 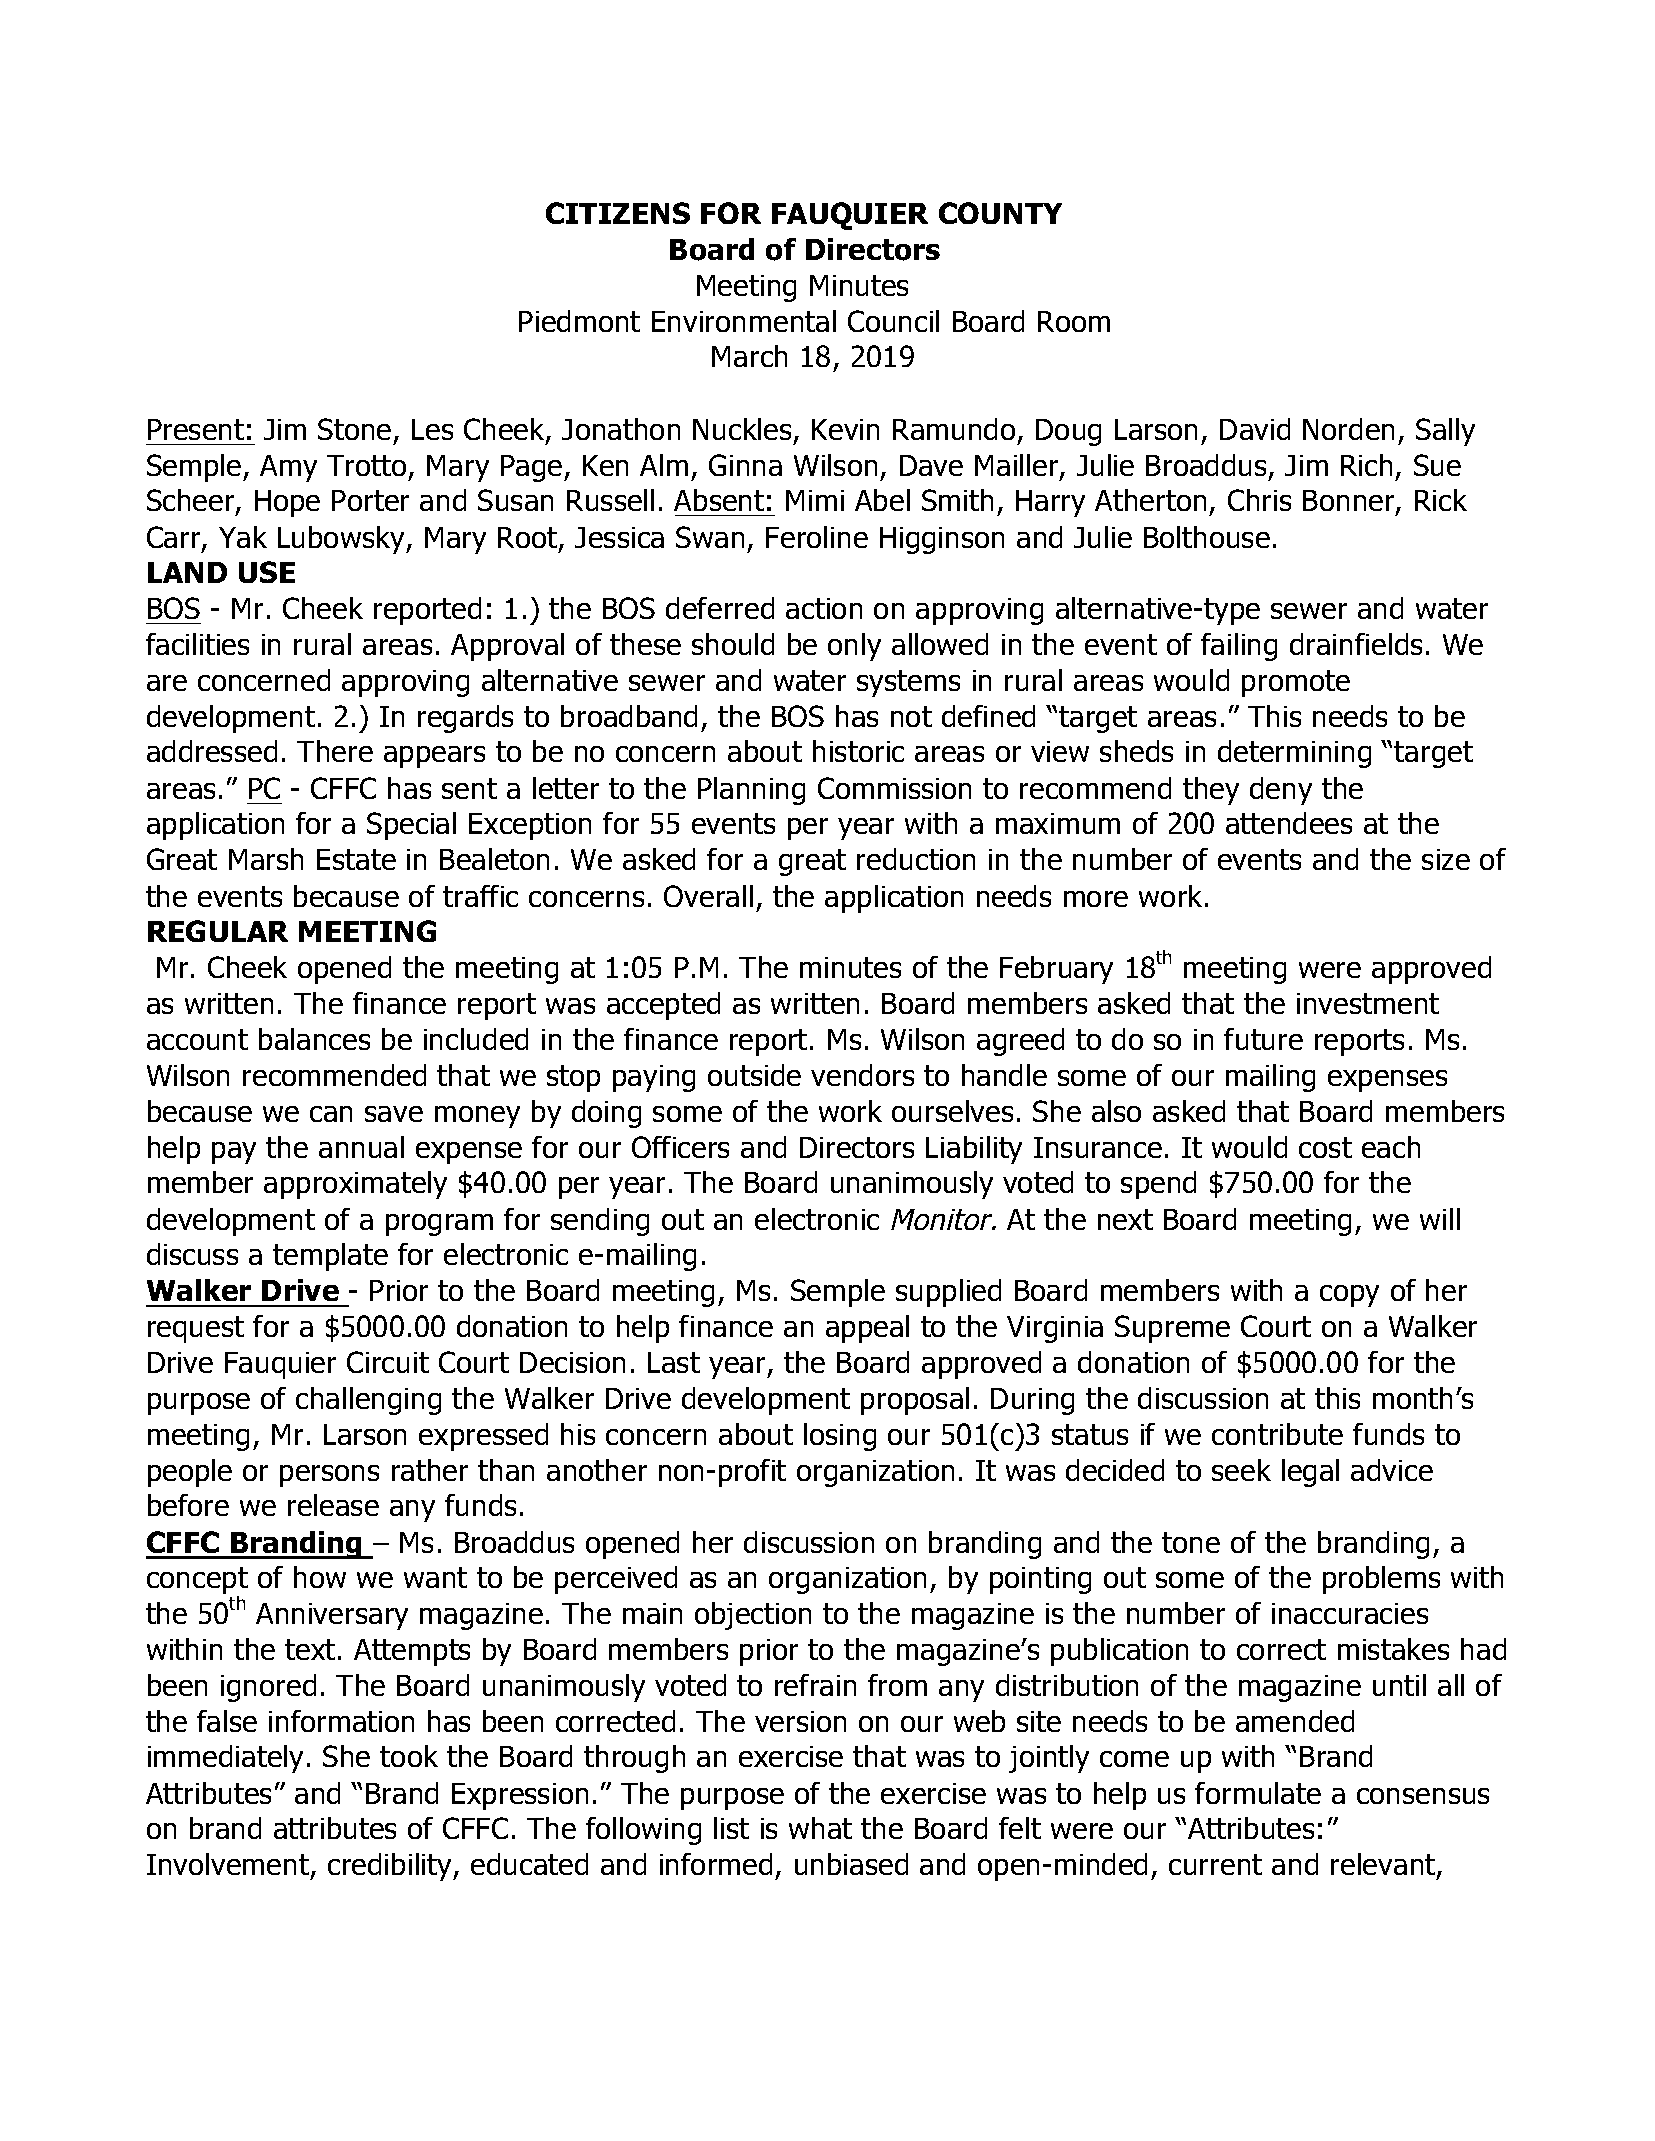 What do you see at coordinates (1349, 1296) in the screenshot?
I see `copy` at bounding box center [1349, 1296].
